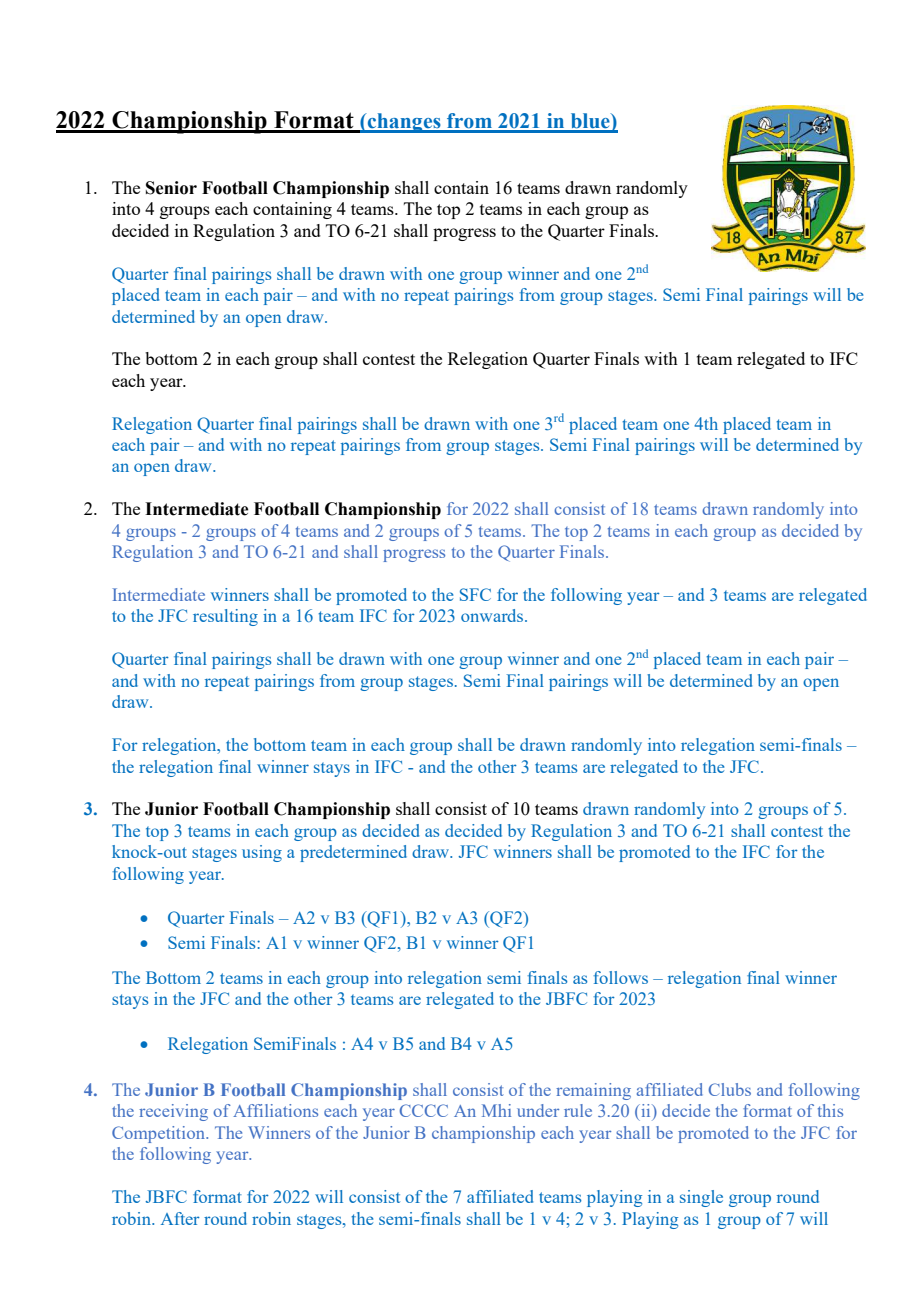  I want to click on follows, so click(621, 977).
